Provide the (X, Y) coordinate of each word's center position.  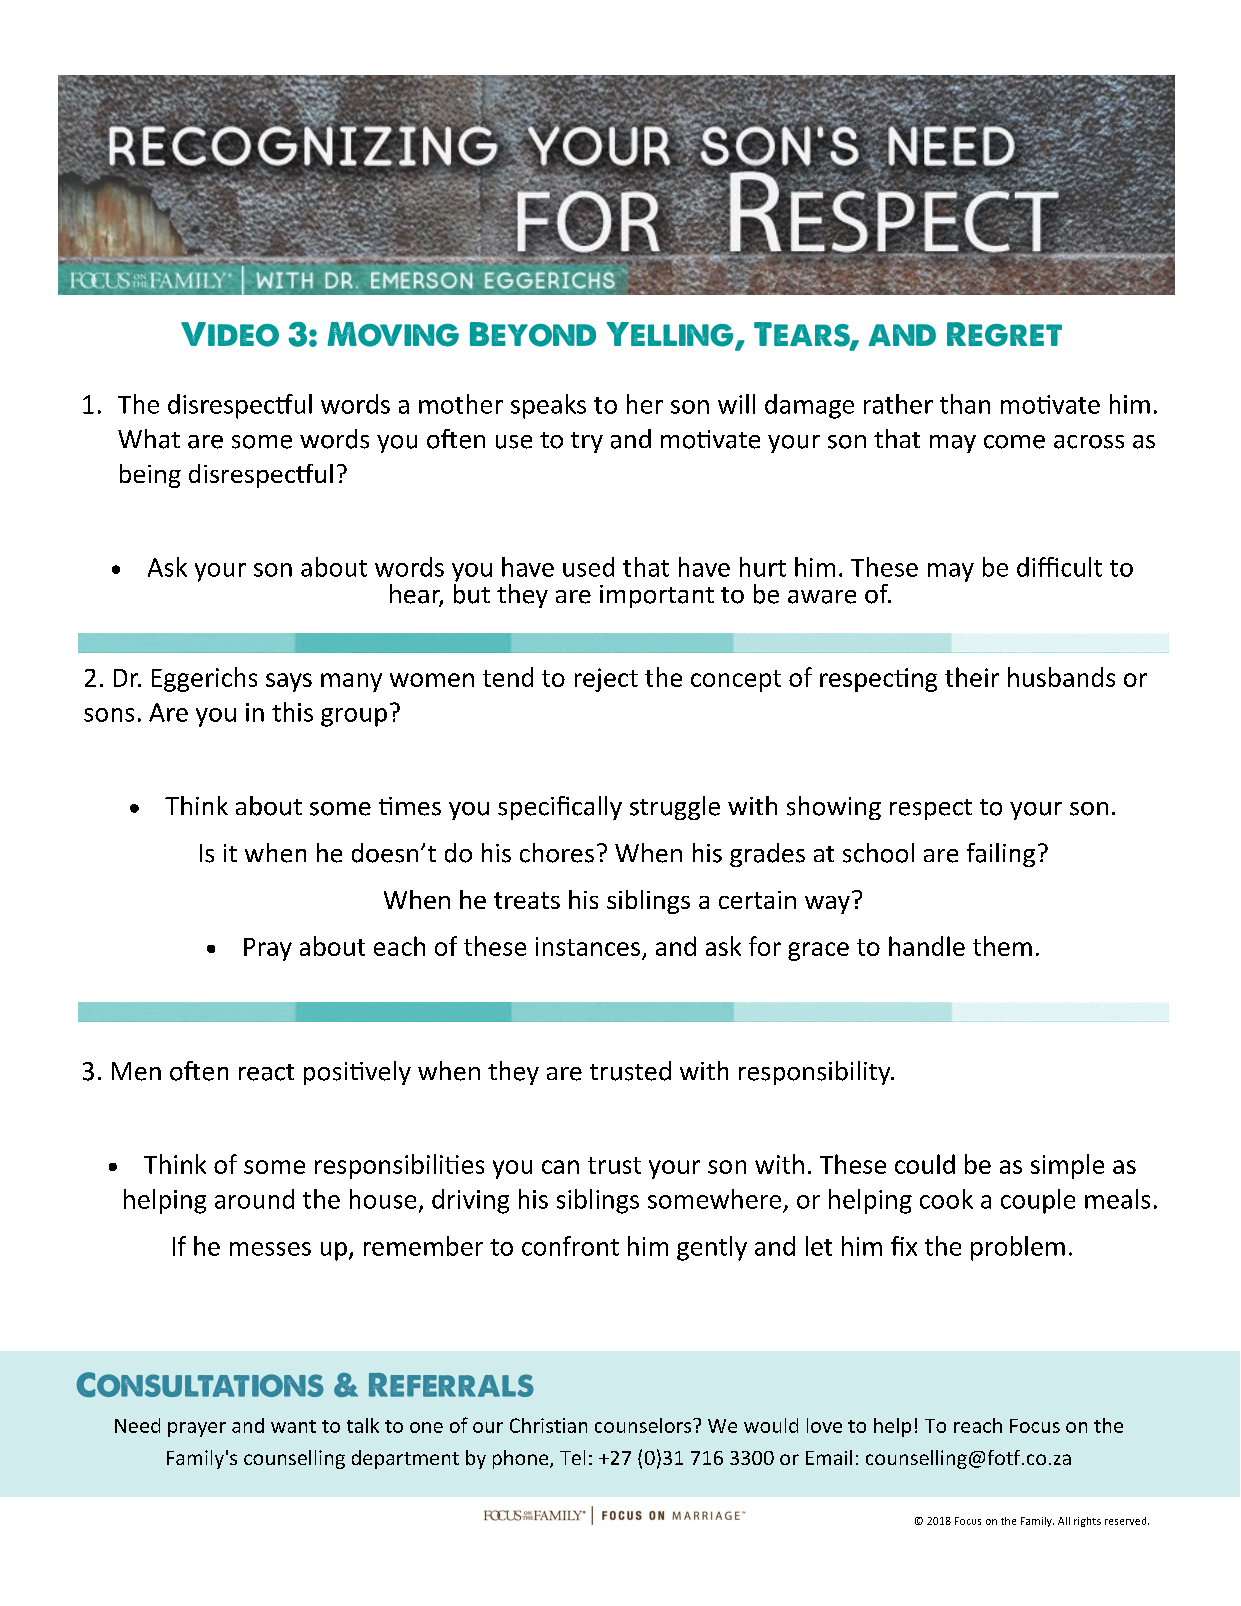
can (560, 1167)
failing (1001, 855)
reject (606, 680)
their (972, 677)
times (410, 806)
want (293, 1426)
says (289, 682)
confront (570, 1246)
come (1014, 442)
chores (557, 853)
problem (1018, 1248)
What (149, 439)
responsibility (816, 1073)
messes (270, 1249)
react (266, 1072)
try (587, 442)
